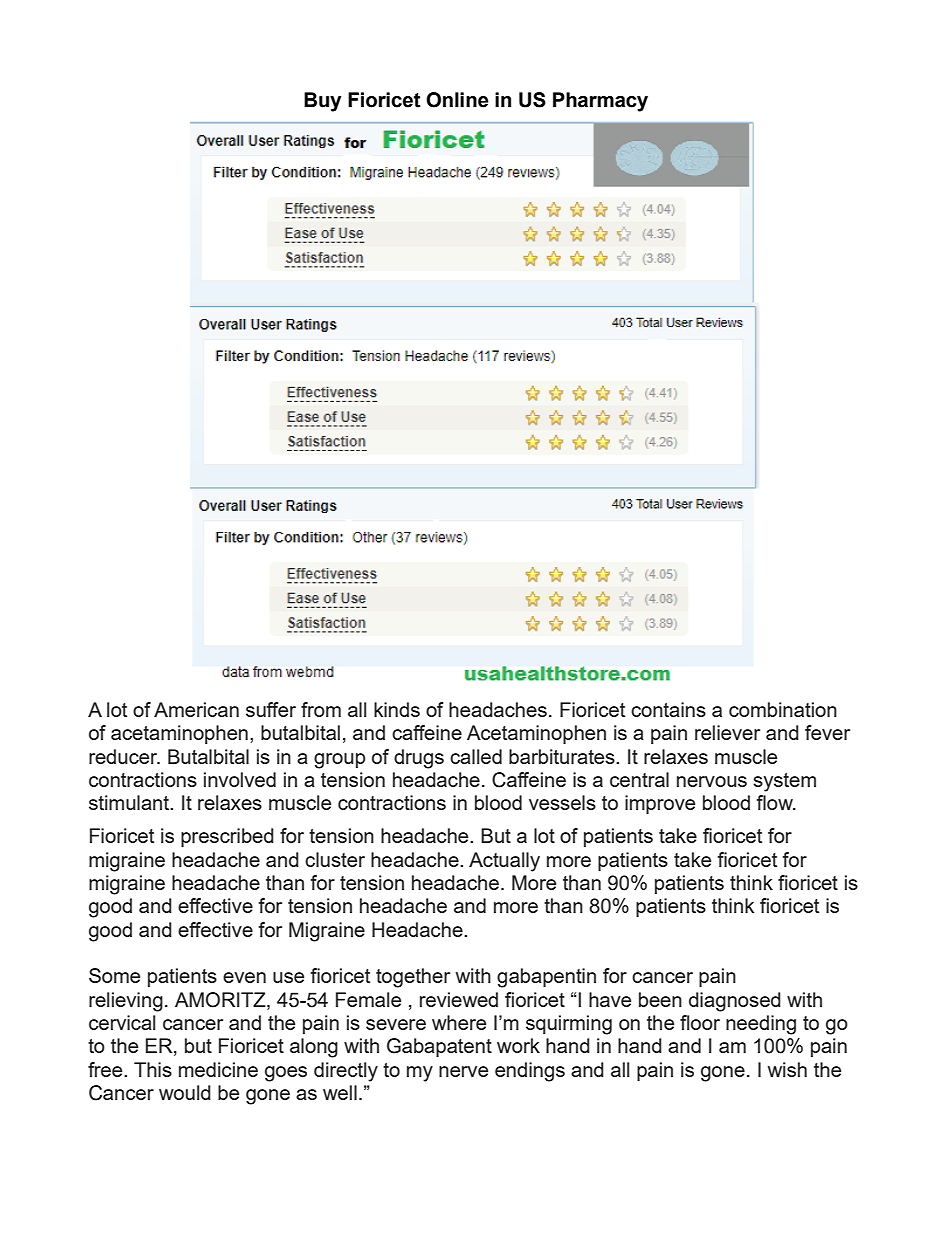 Image resolution: width=952 pixels, height=1233 pixels. What do you see at coordinates (240, 779) in the document?
I see `involved` at bounding box center [240, 779].
